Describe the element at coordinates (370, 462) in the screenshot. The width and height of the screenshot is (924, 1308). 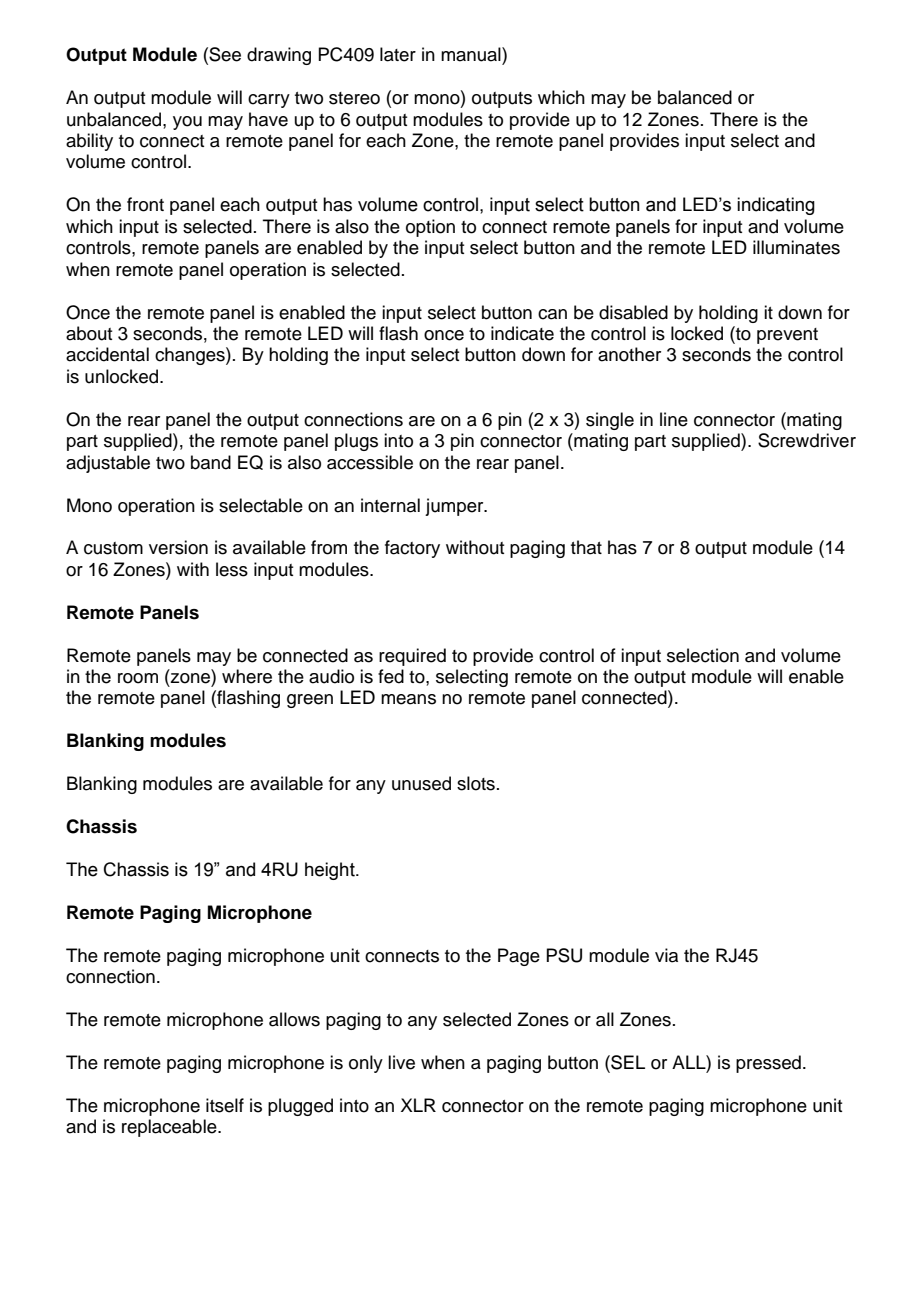
I see `accessible` at that location.
